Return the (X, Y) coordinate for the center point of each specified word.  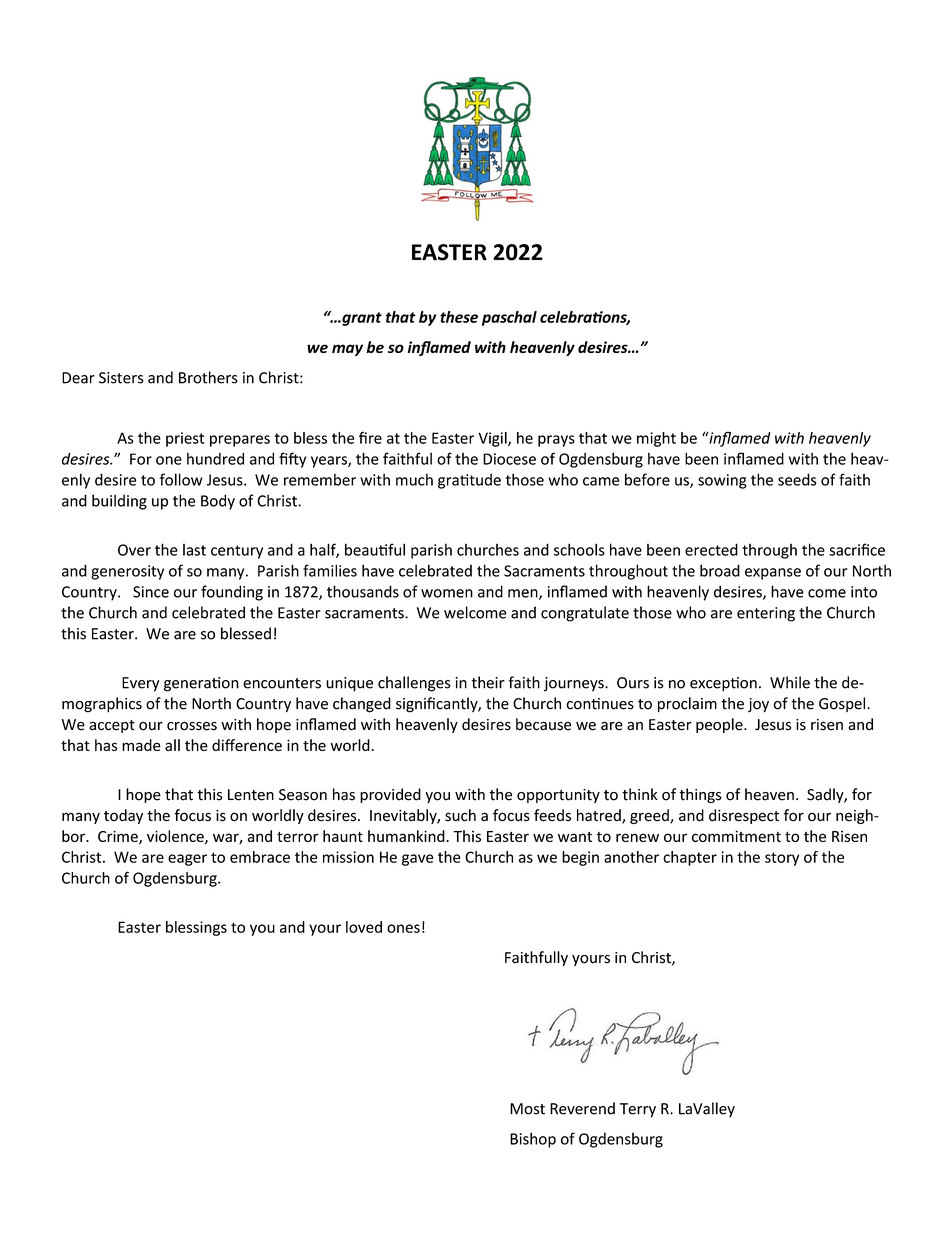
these (459, 317)
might (656, 439)
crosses (192, 726)
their (488, 682)
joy (758, 705)
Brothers (208, 377)
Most (527, 1109)
